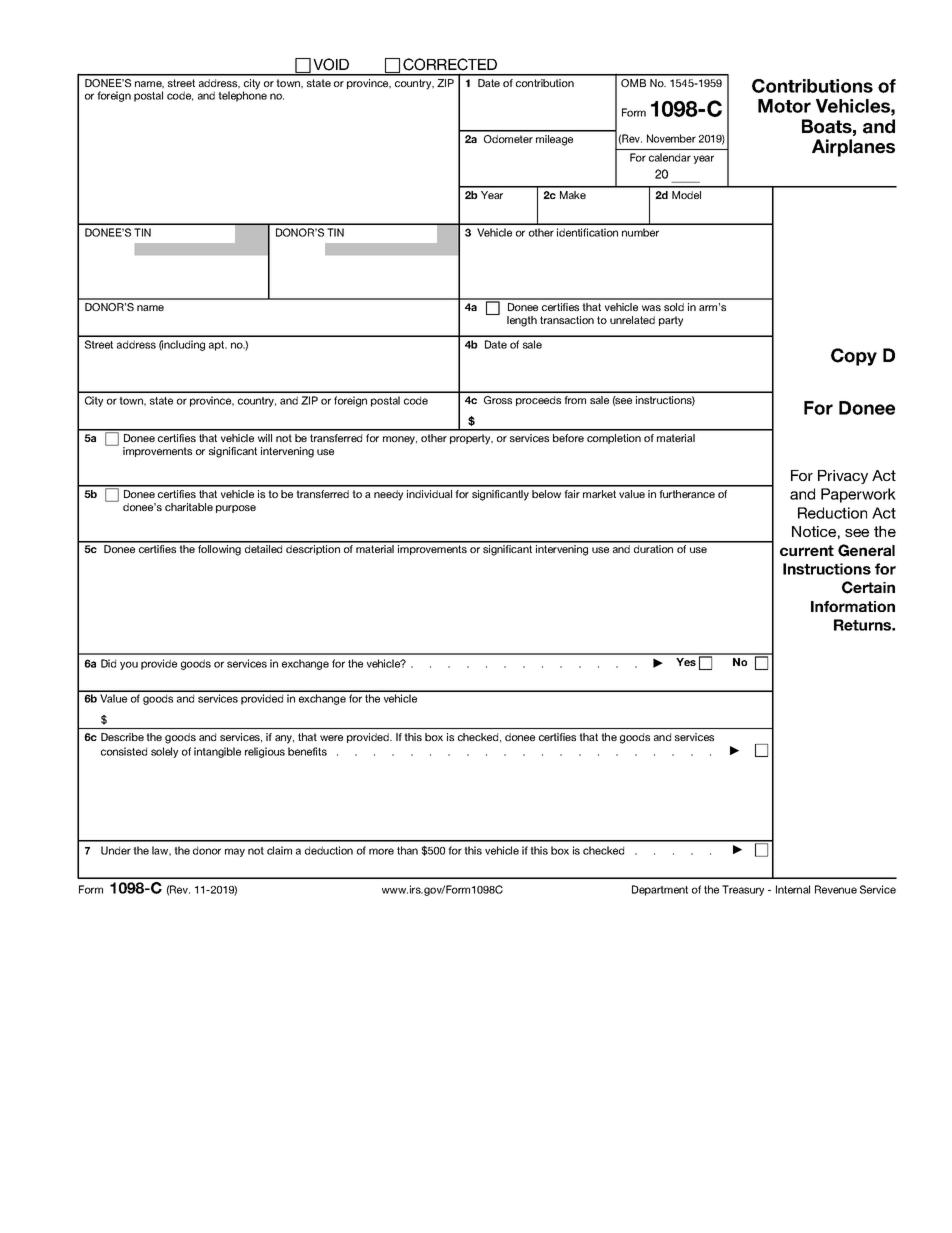  Describe the element at coordinates (686, 662) in the document. I see `Yes` at that location.
